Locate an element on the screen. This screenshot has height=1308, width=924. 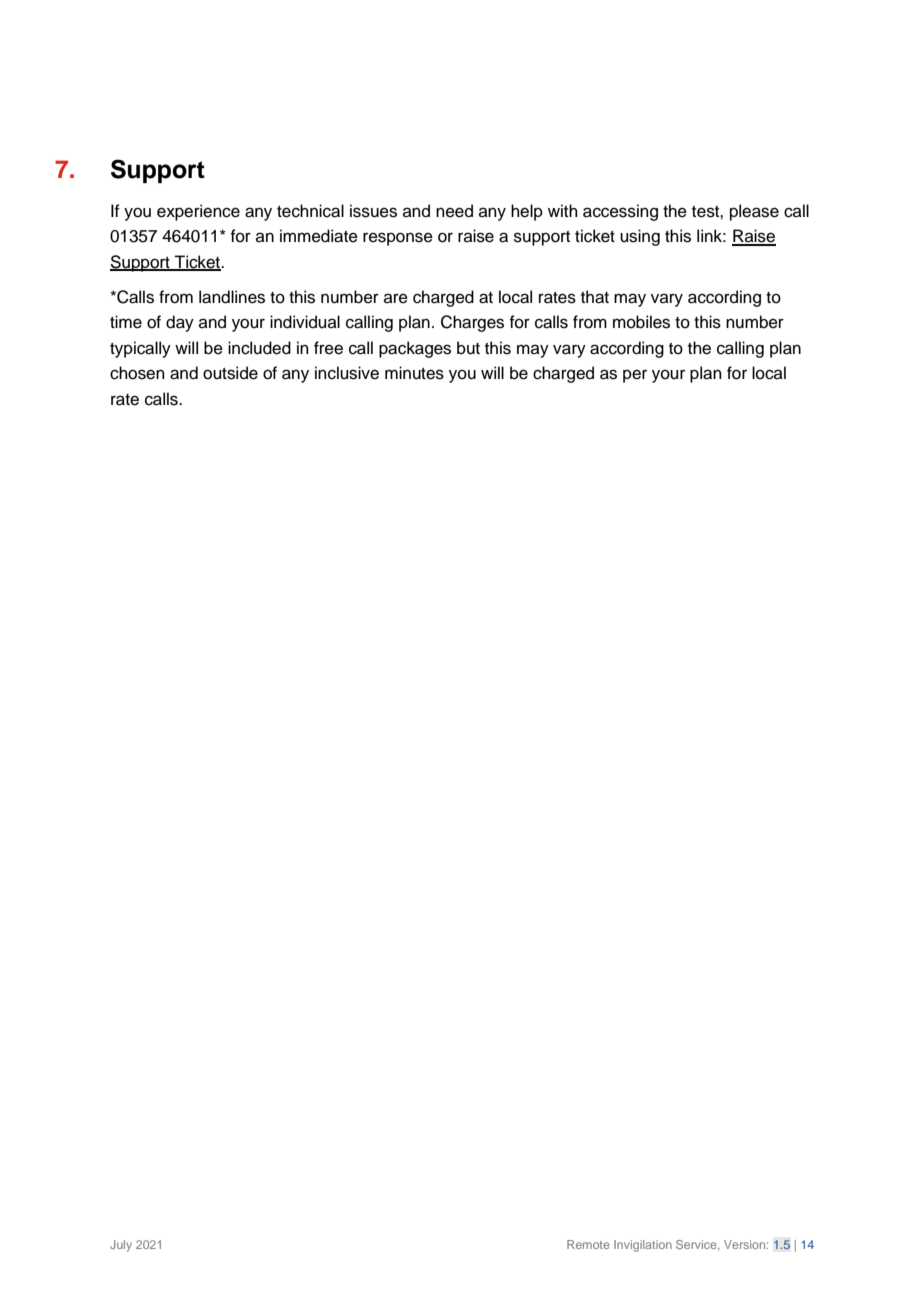
mobiles is located at coordinates (641, 322).
